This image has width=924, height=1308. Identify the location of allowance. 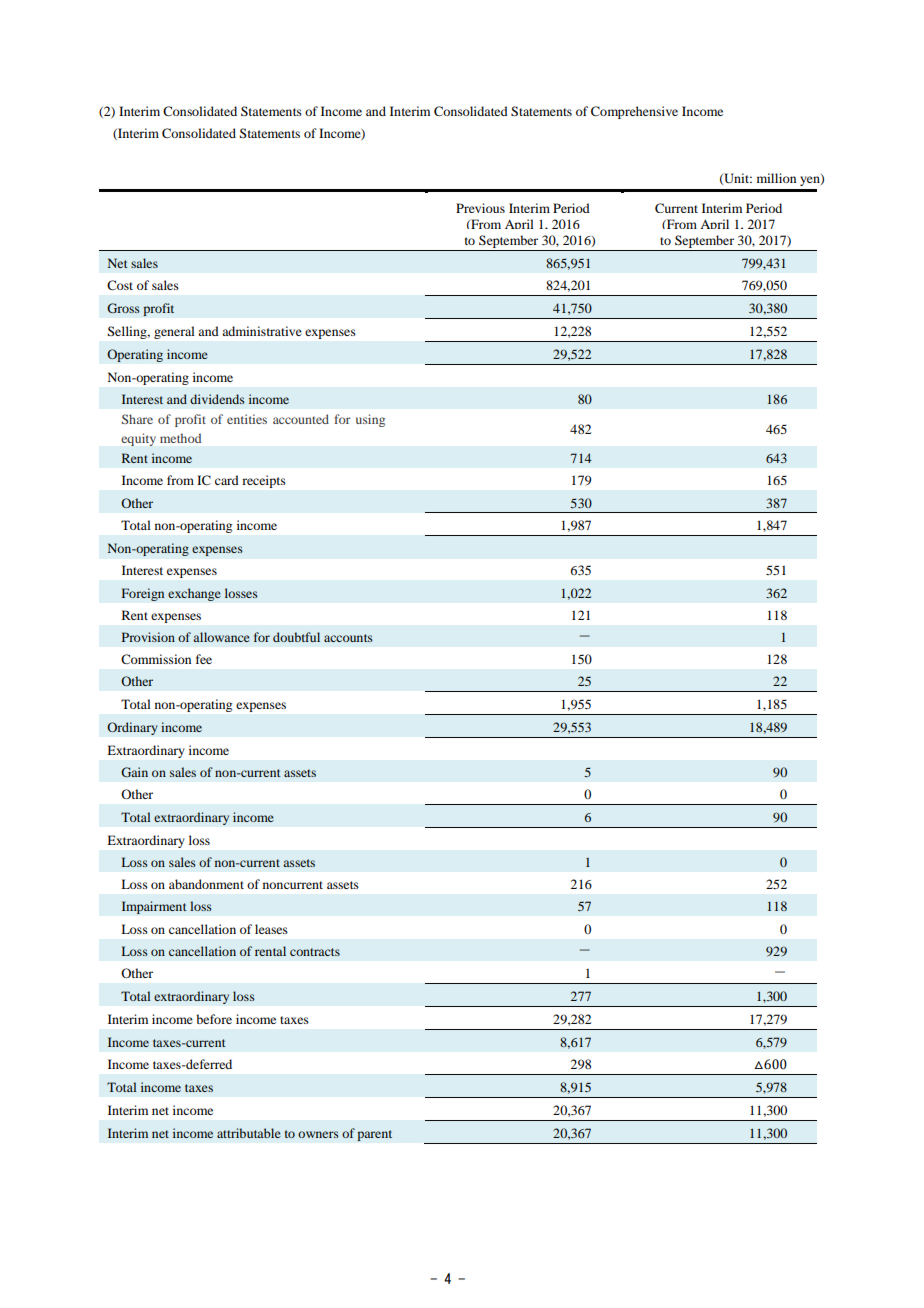
(221, 637).
